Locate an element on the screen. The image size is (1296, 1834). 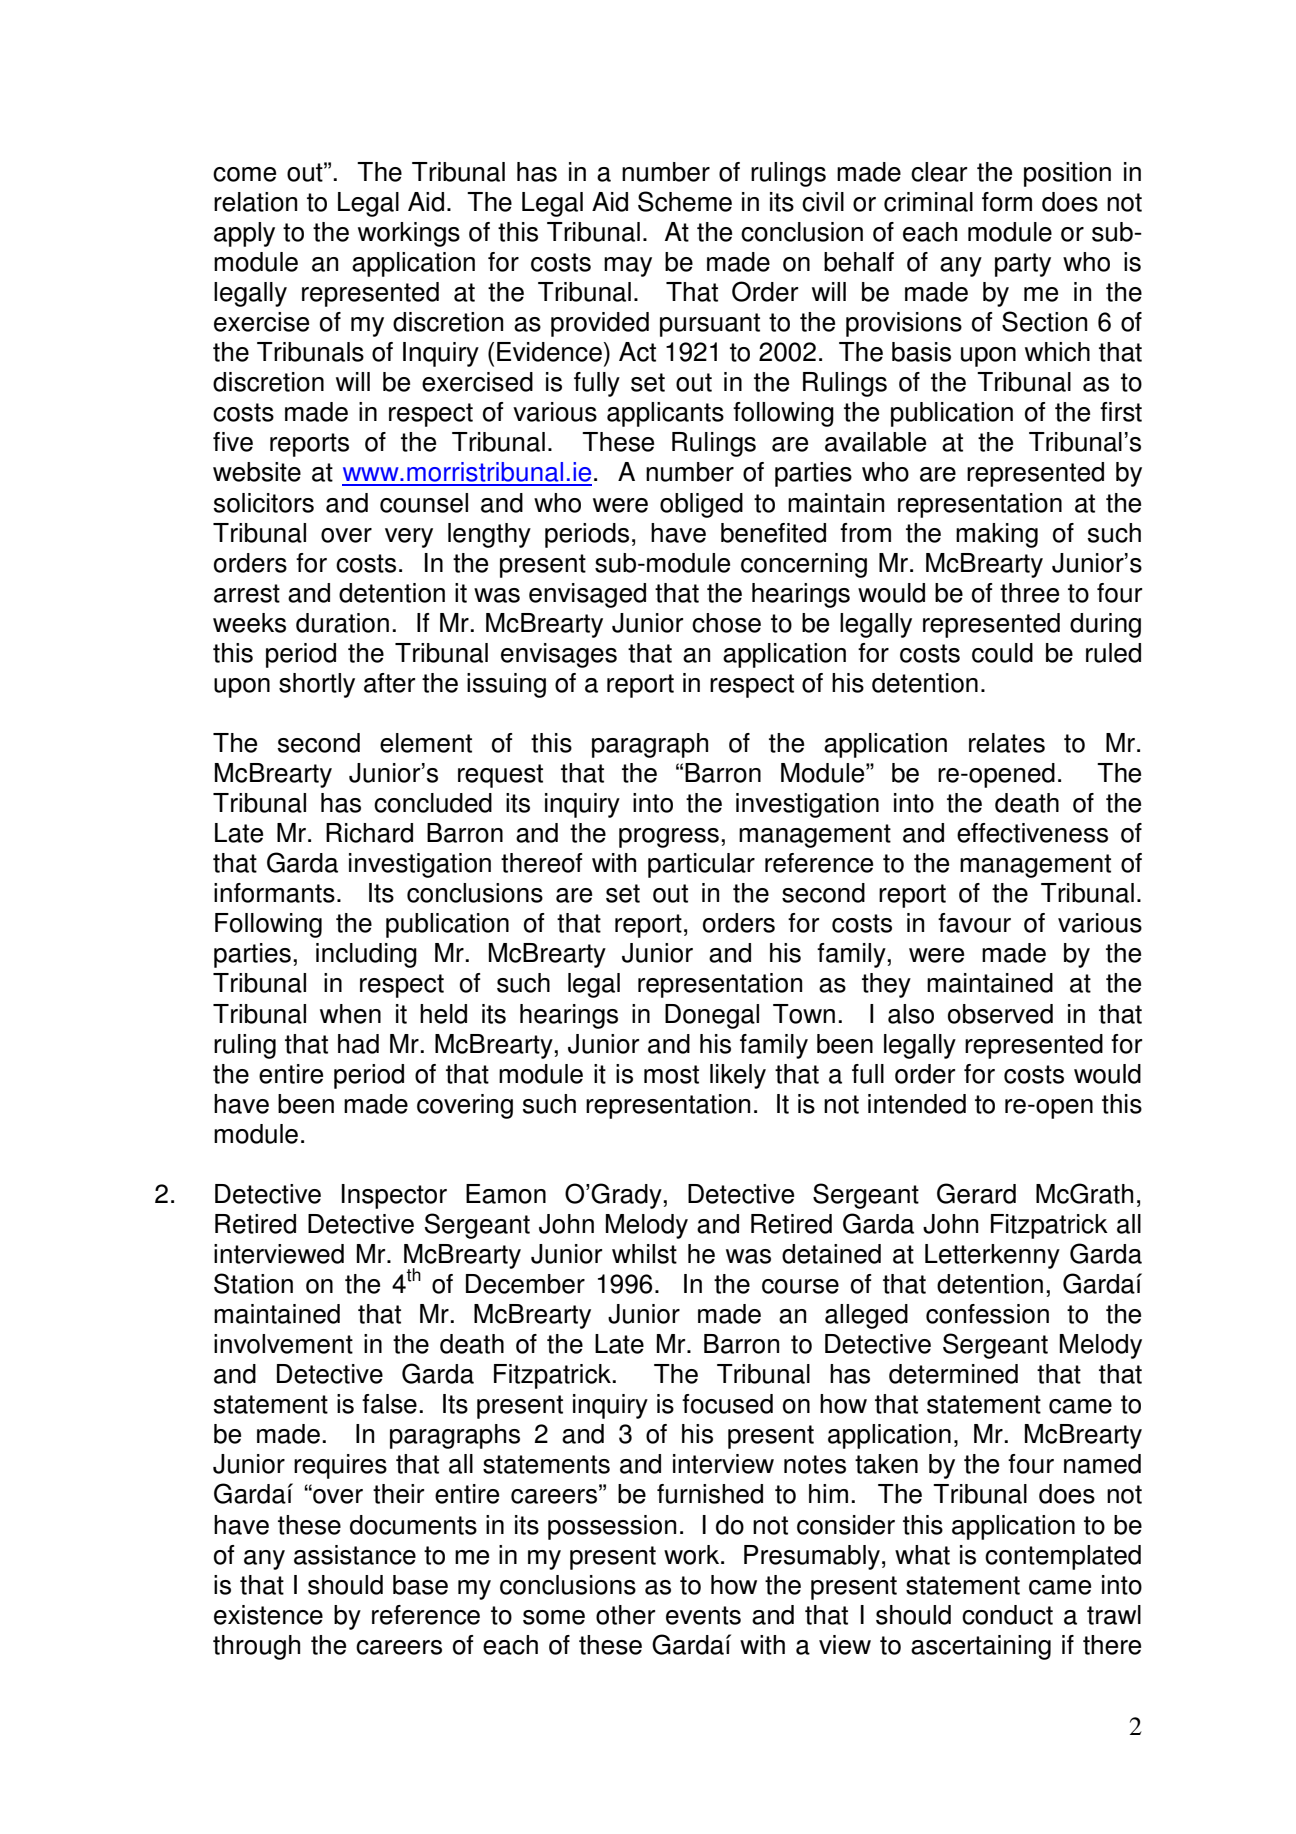
events is located at coordinates (703, 1615).
